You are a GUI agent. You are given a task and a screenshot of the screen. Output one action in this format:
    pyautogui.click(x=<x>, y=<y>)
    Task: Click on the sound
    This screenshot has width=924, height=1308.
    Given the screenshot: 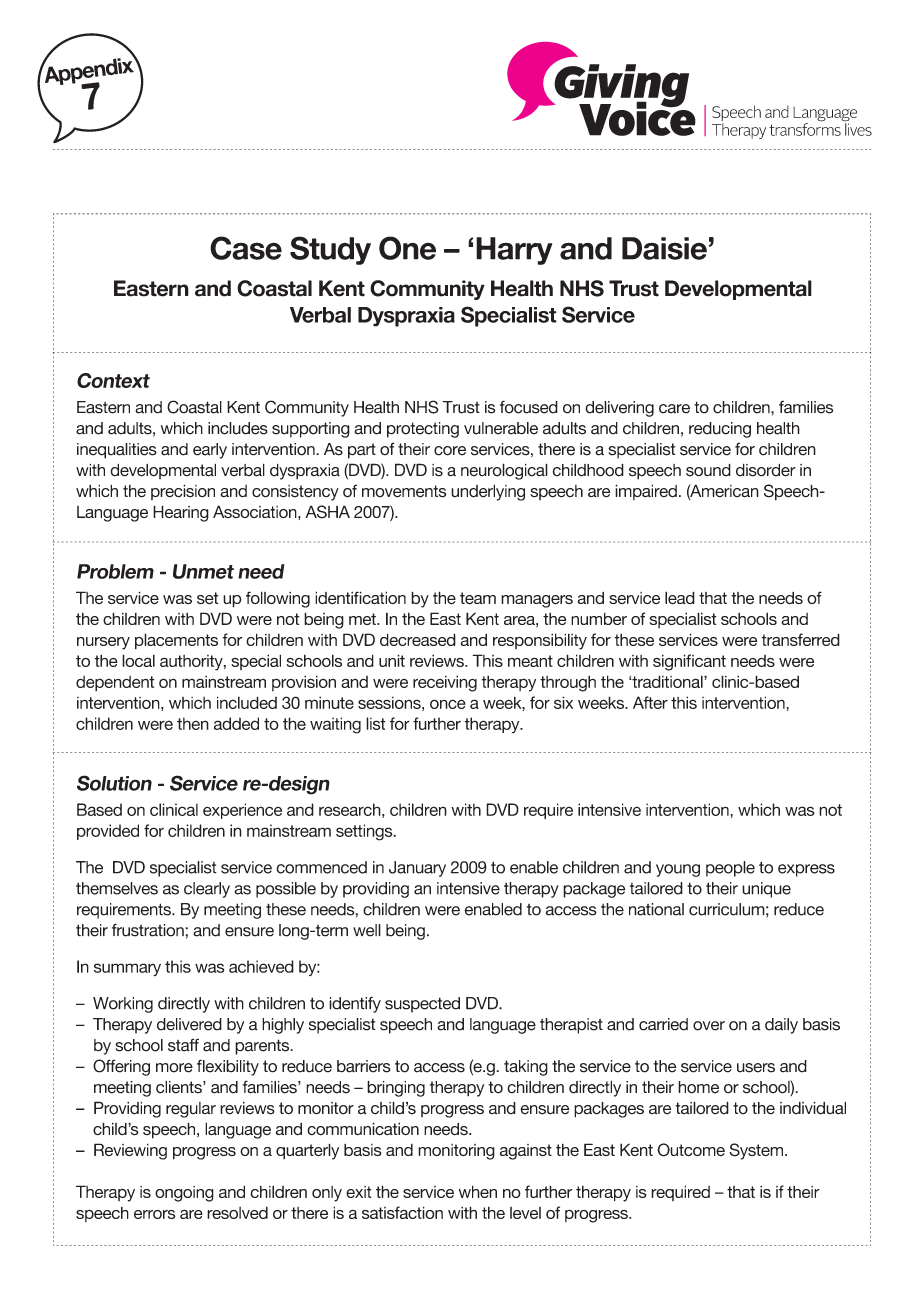 What is the action you would take?
    pyautogui.click(x=708, y=470)
